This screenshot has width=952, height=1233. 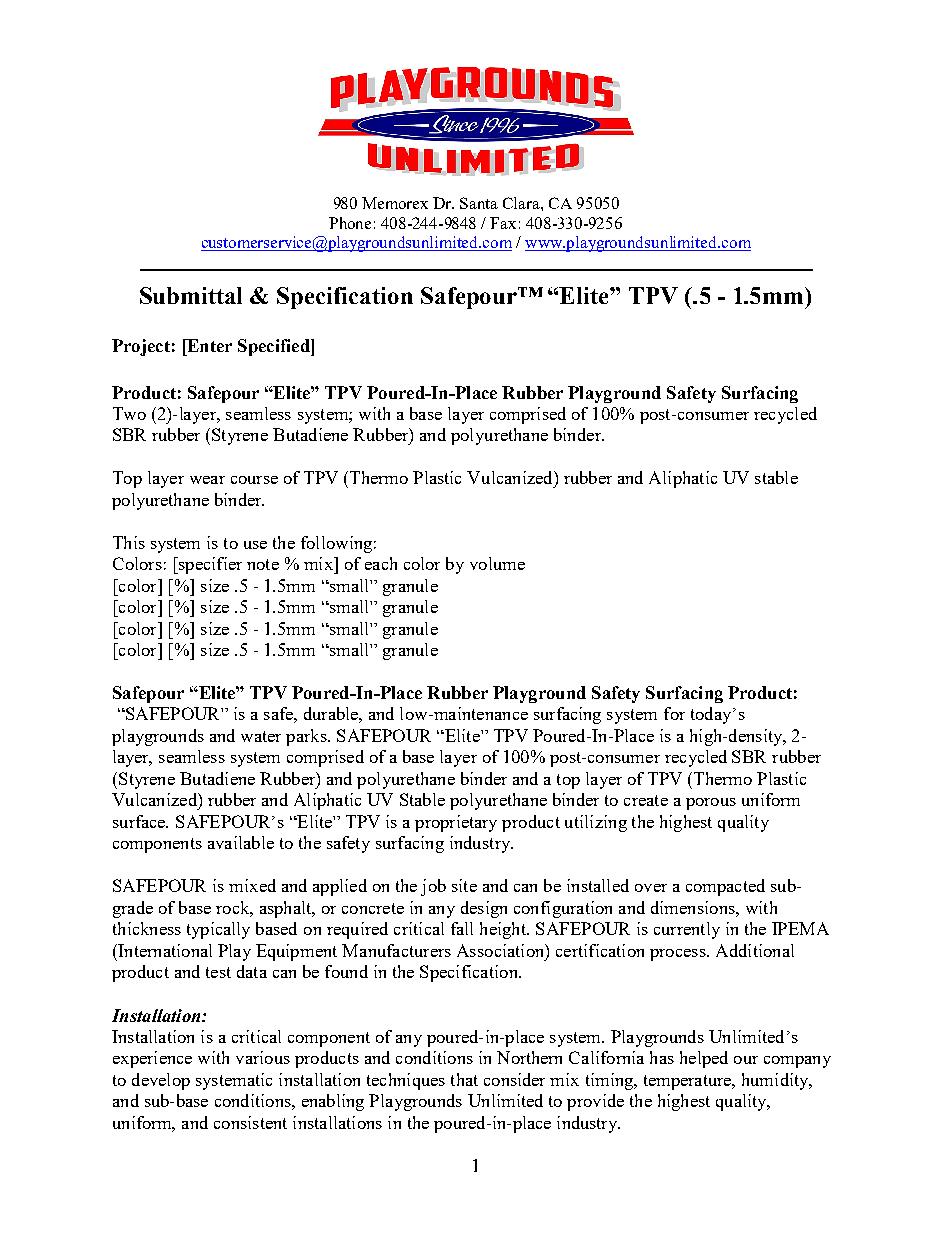 I want to click on available, so click(x=241, y=842).
